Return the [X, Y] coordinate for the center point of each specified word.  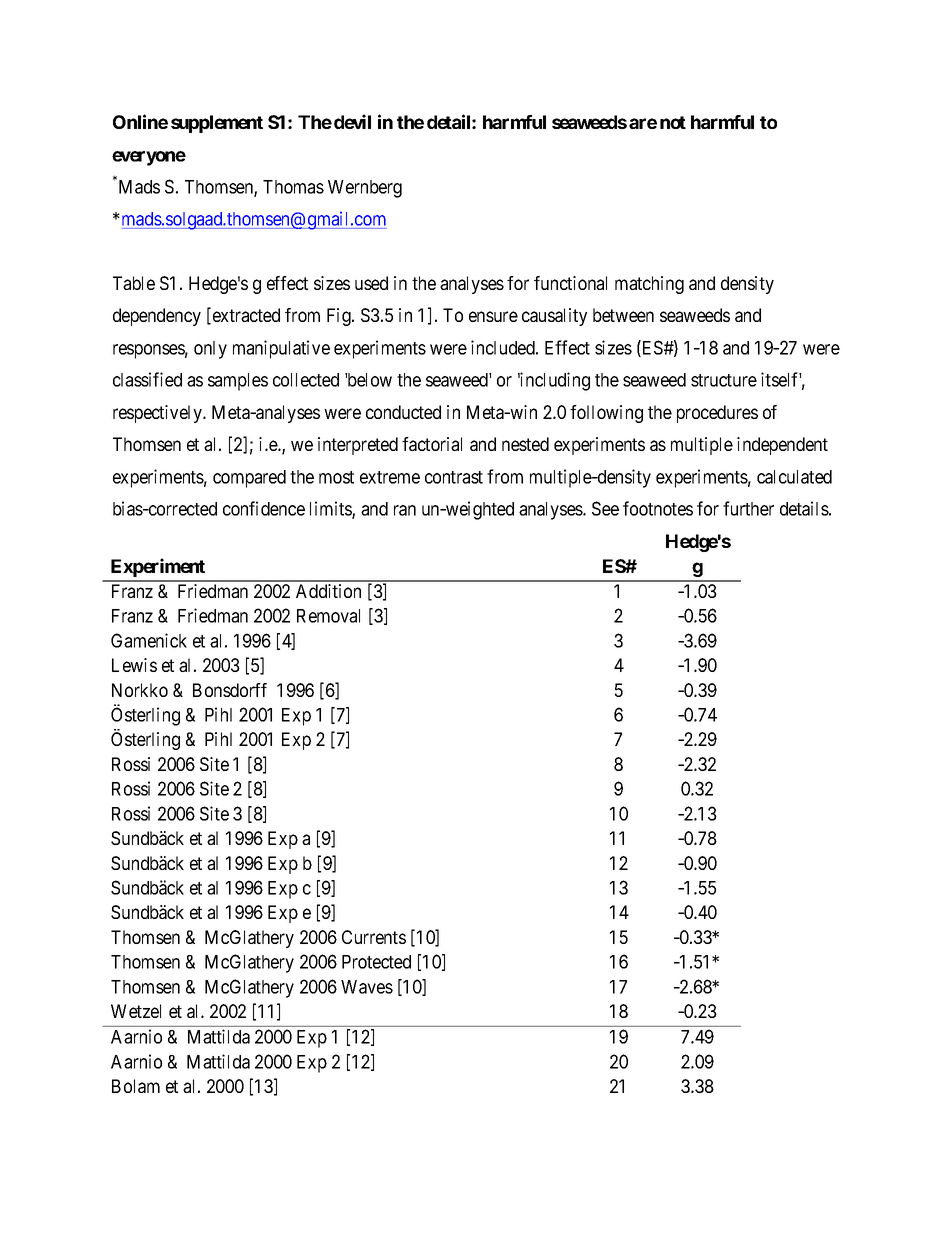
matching [649, 285]
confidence [264, 508]
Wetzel [136, 1011]
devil [352, 121]
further [748, 508]
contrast [454, 477]
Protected [376, 962]
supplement [217, 124]
